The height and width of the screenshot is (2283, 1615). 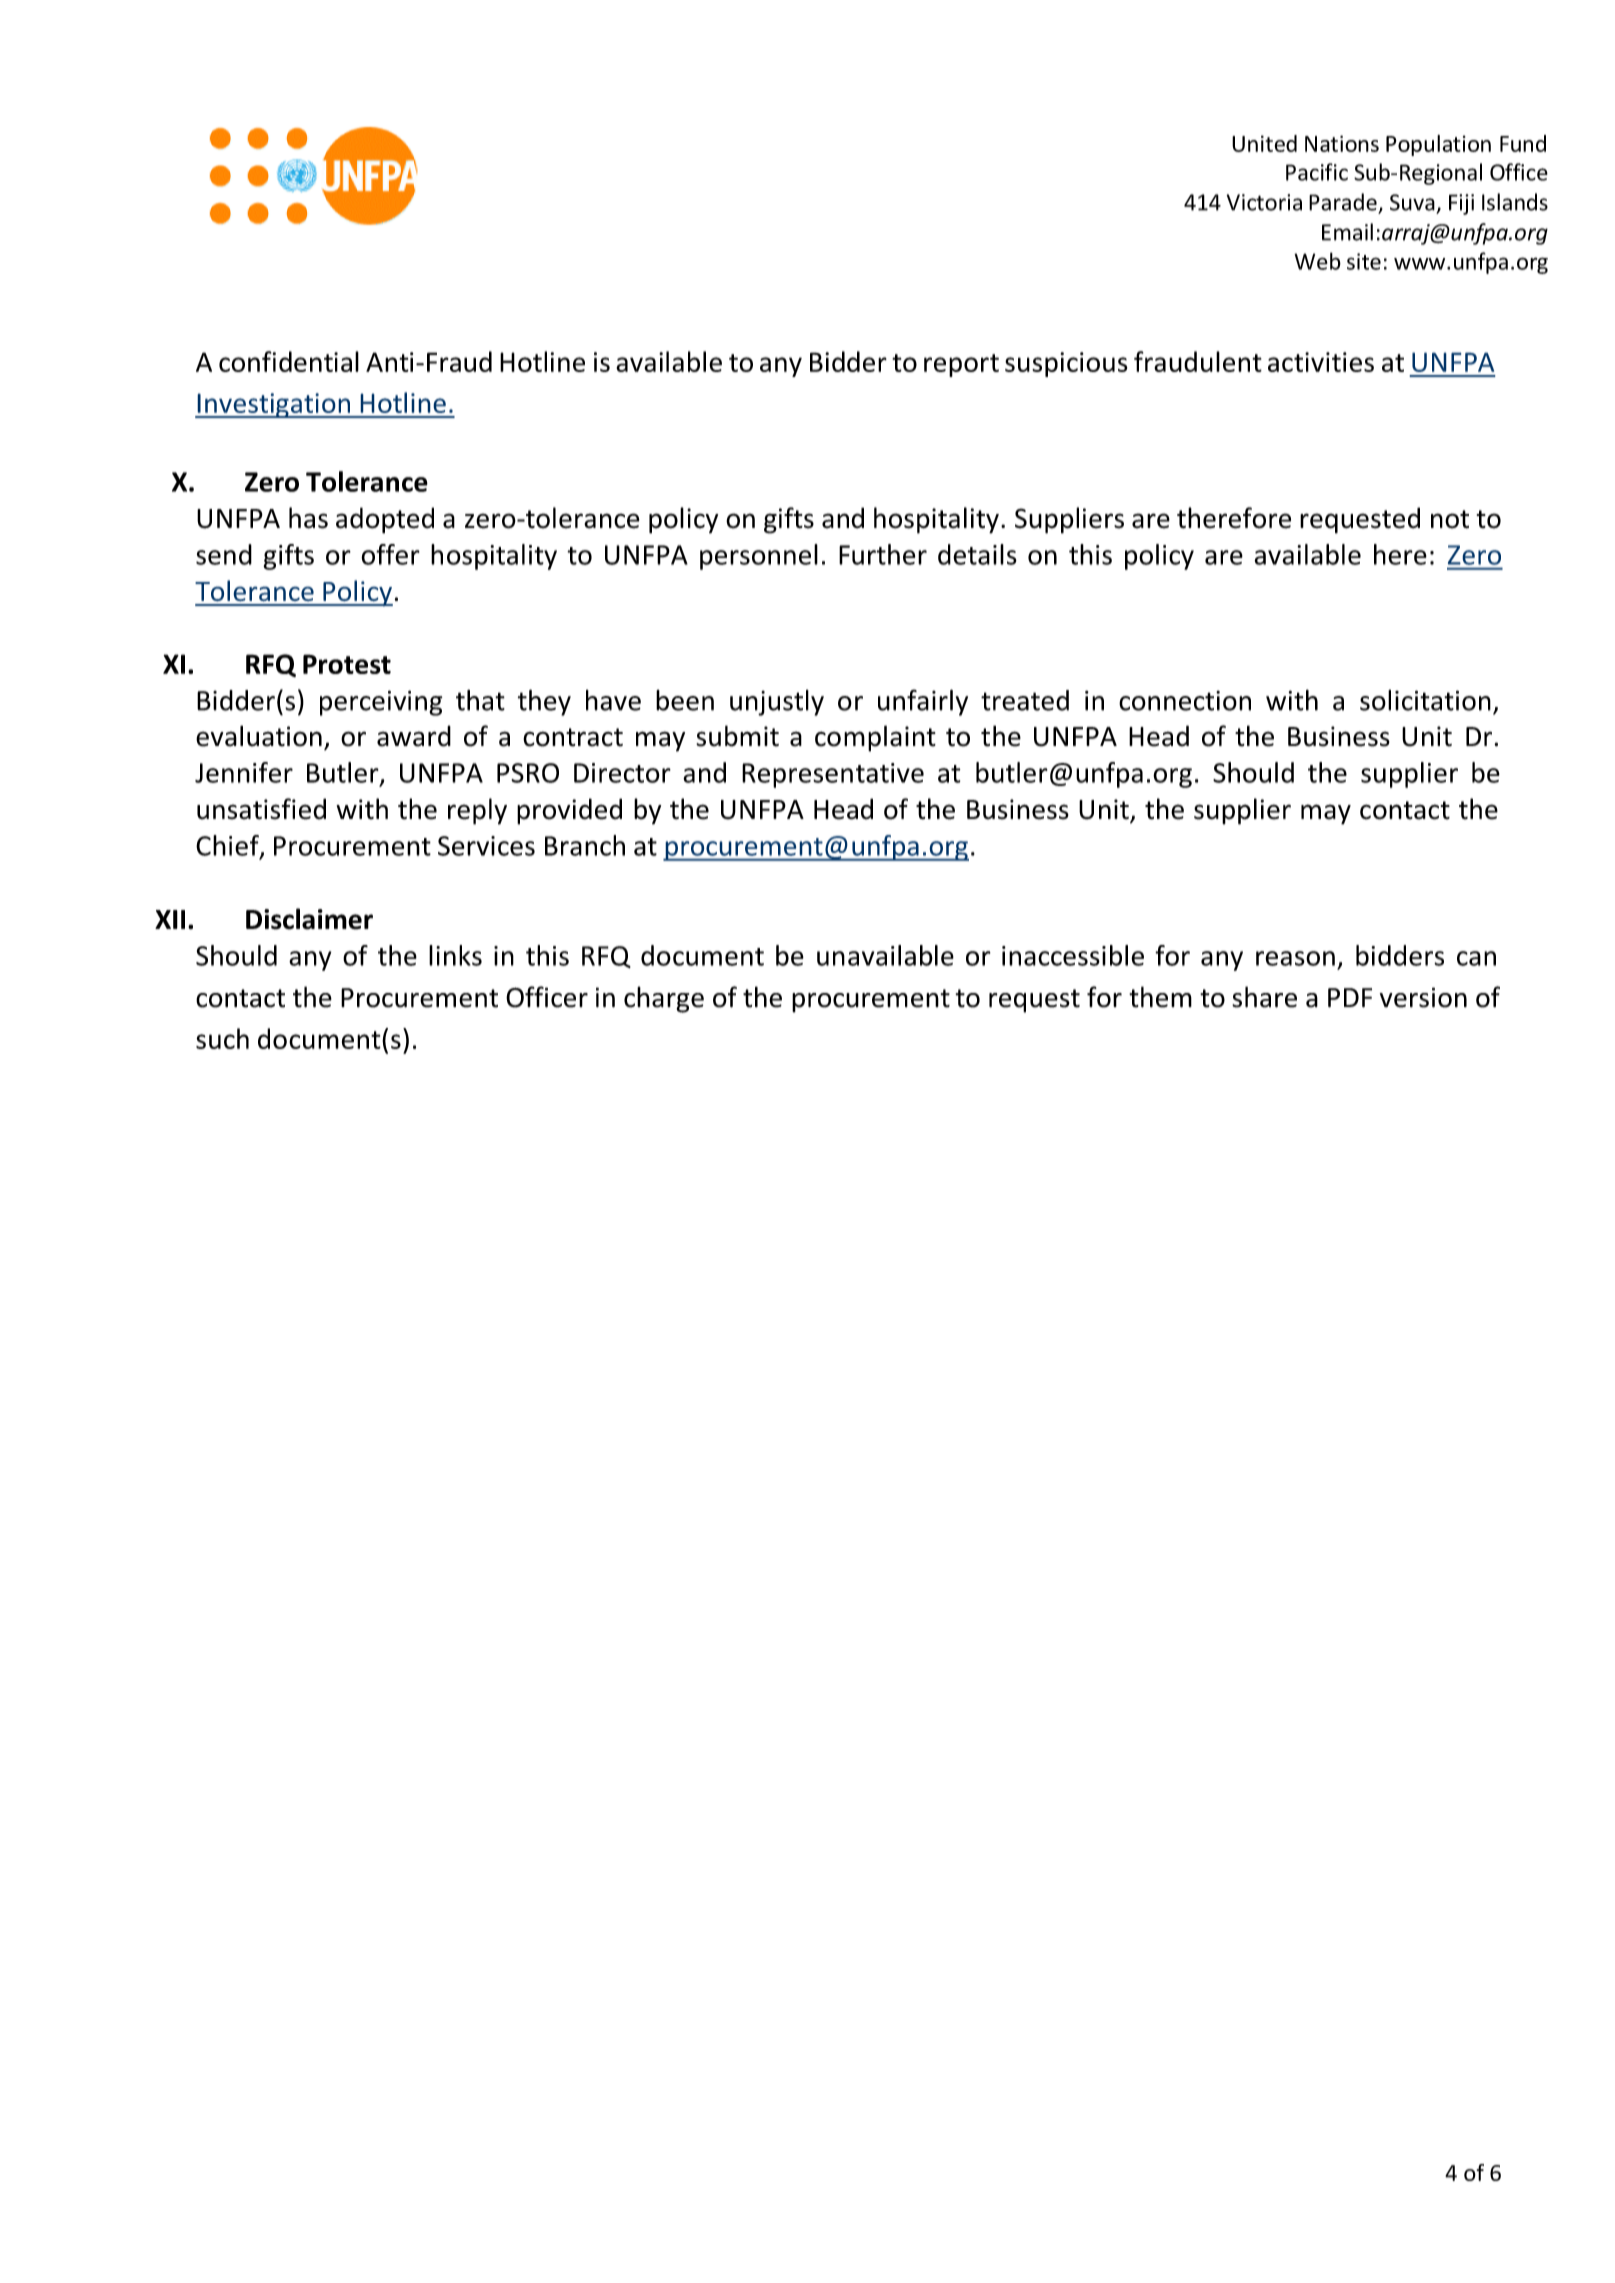 I want to click on charge, so click(x=664, y=999).
